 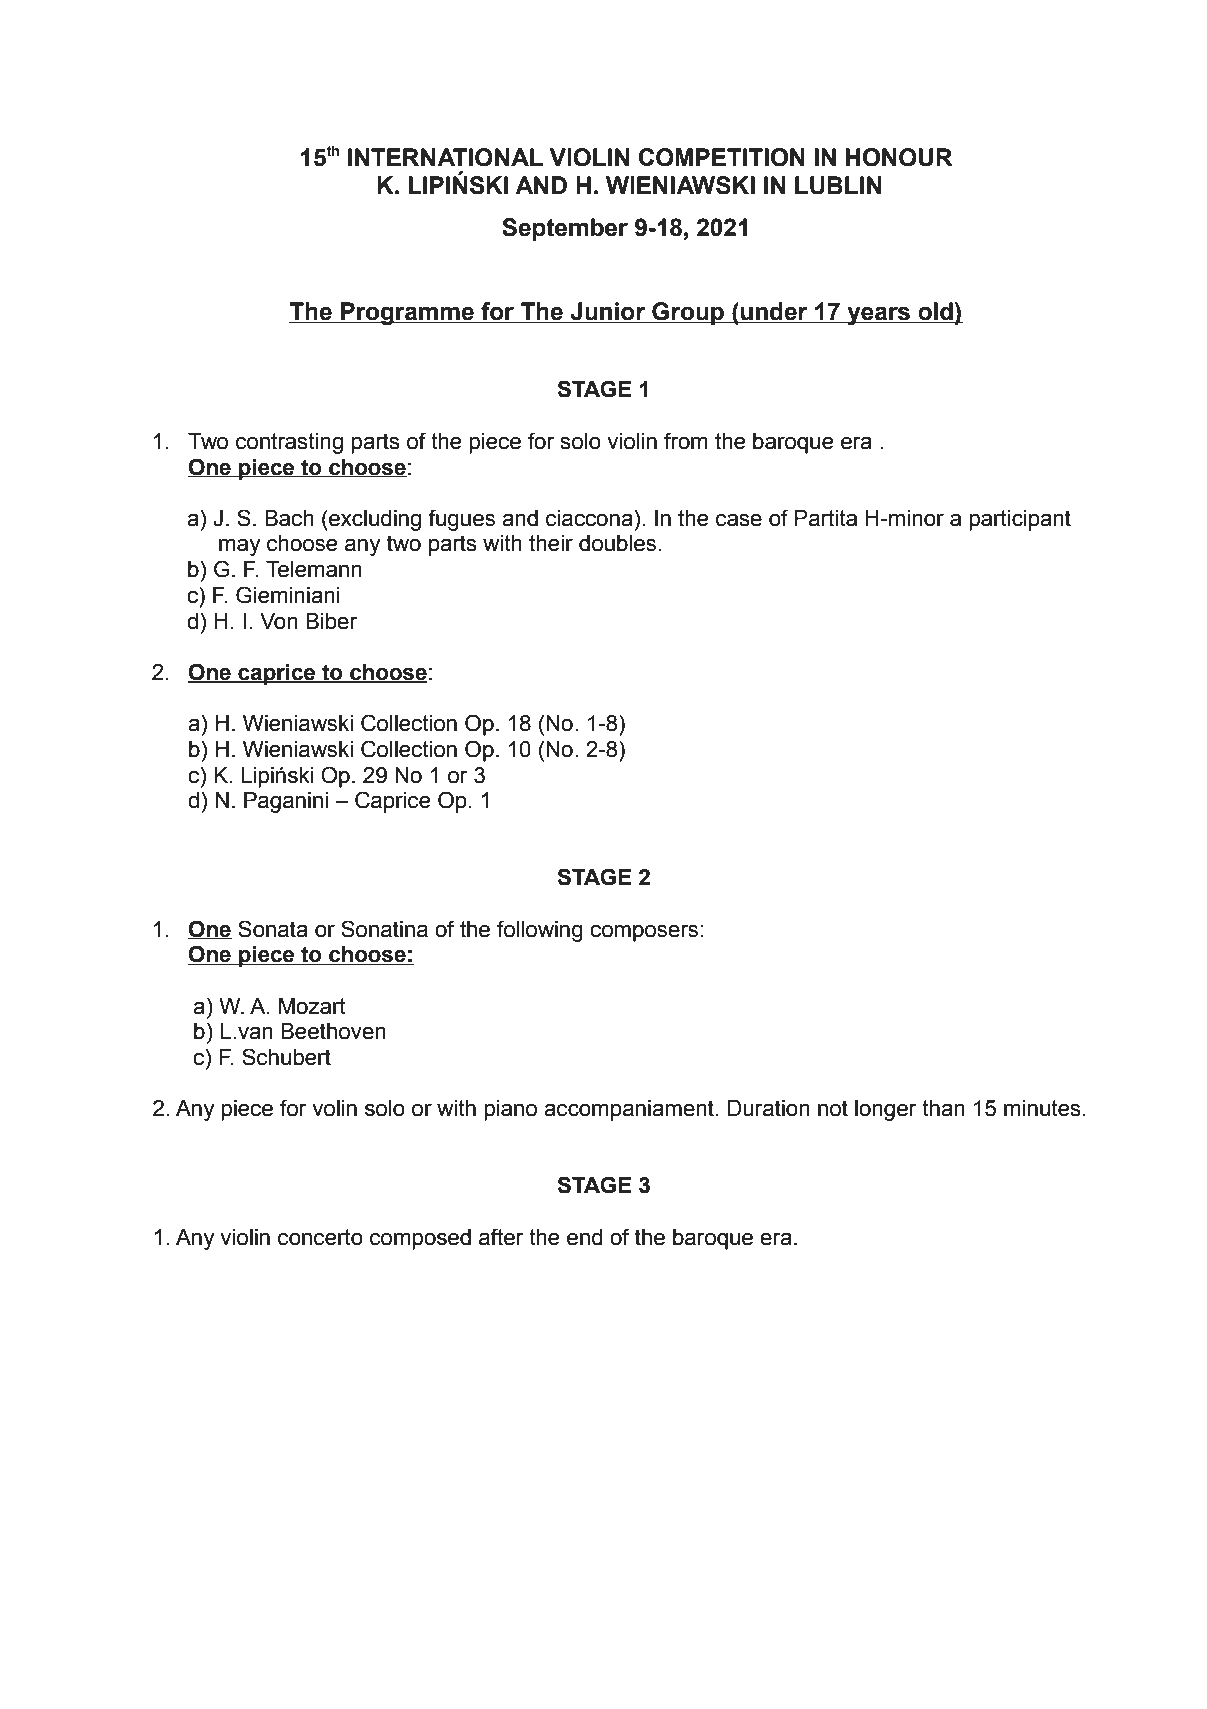 I want to click on COMPETITION, so click(x=721, y=157).
